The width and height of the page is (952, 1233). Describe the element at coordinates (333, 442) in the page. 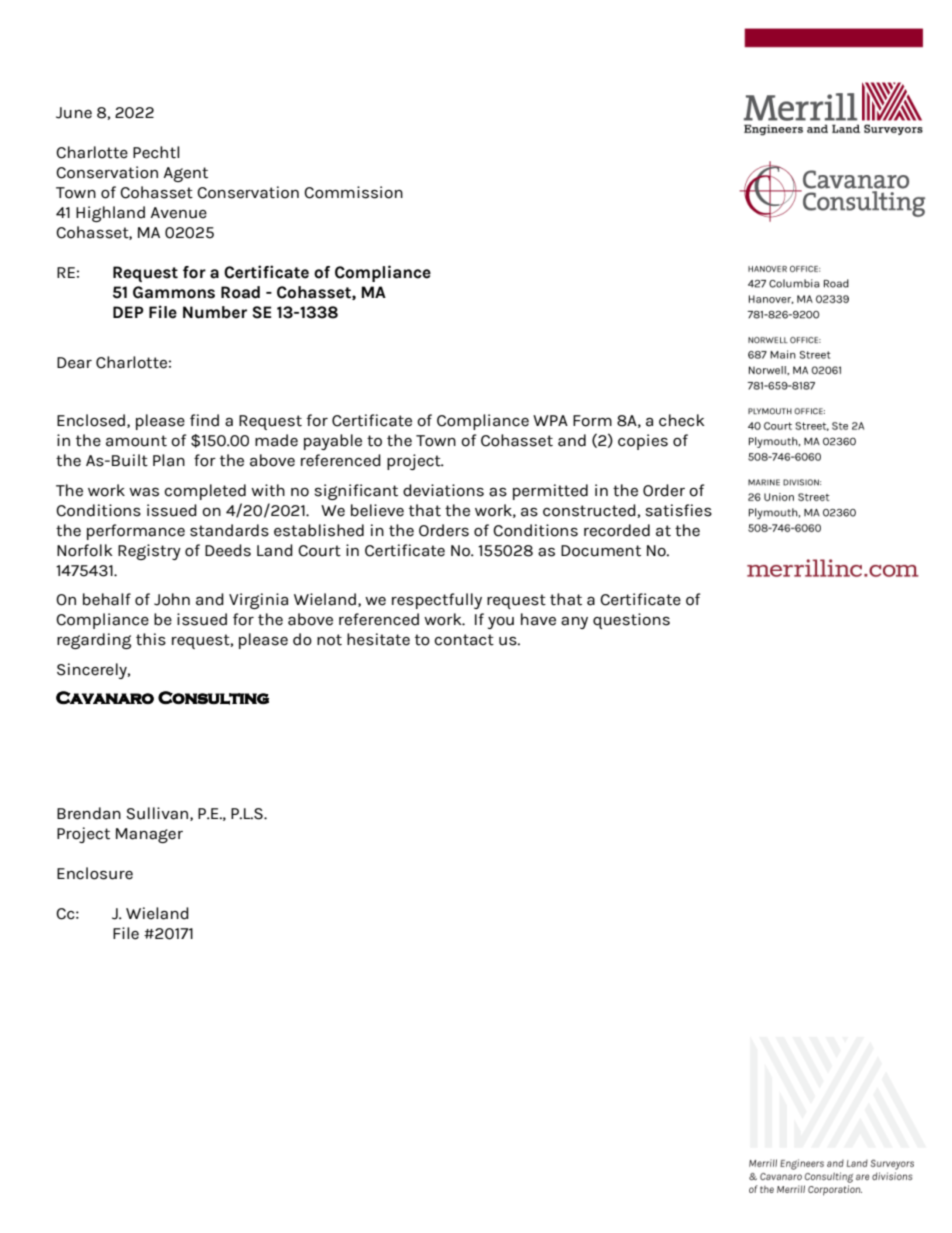

I see `payable` at that location.
